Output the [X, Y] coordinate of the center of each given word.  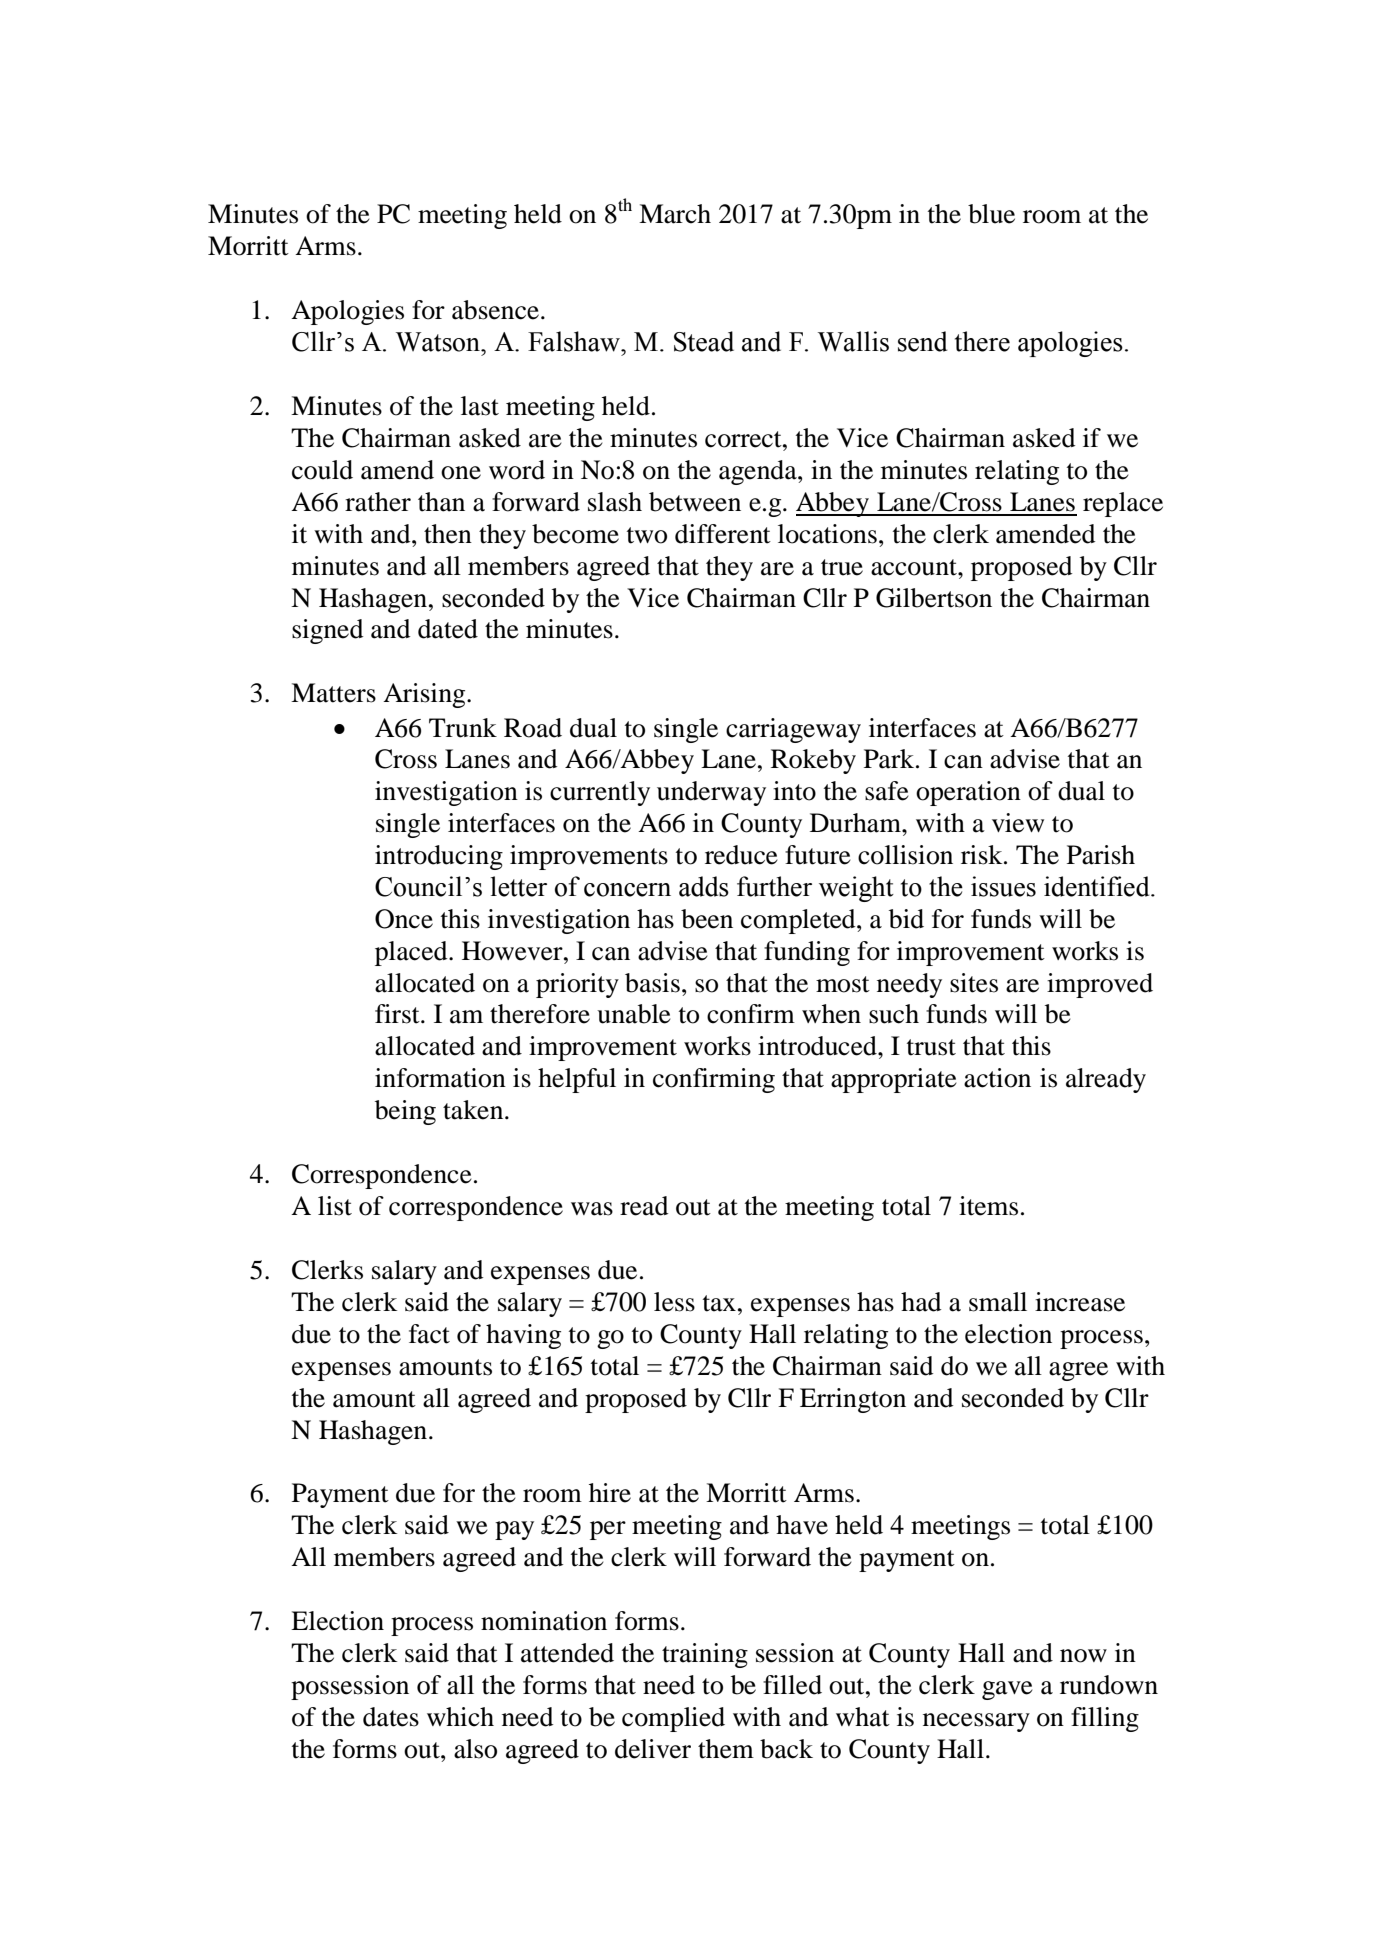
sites [974, 983]
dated [448, 629]
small [998, 1302]
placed [412, 953]
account [915, 567]
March [675, 214]
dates [391, 1717]
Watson [439, 342]
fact [429, 1334]
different [723, 534]
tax [719, 1303]
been [707, 919]
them [726, 1749]
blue [991, 214]
